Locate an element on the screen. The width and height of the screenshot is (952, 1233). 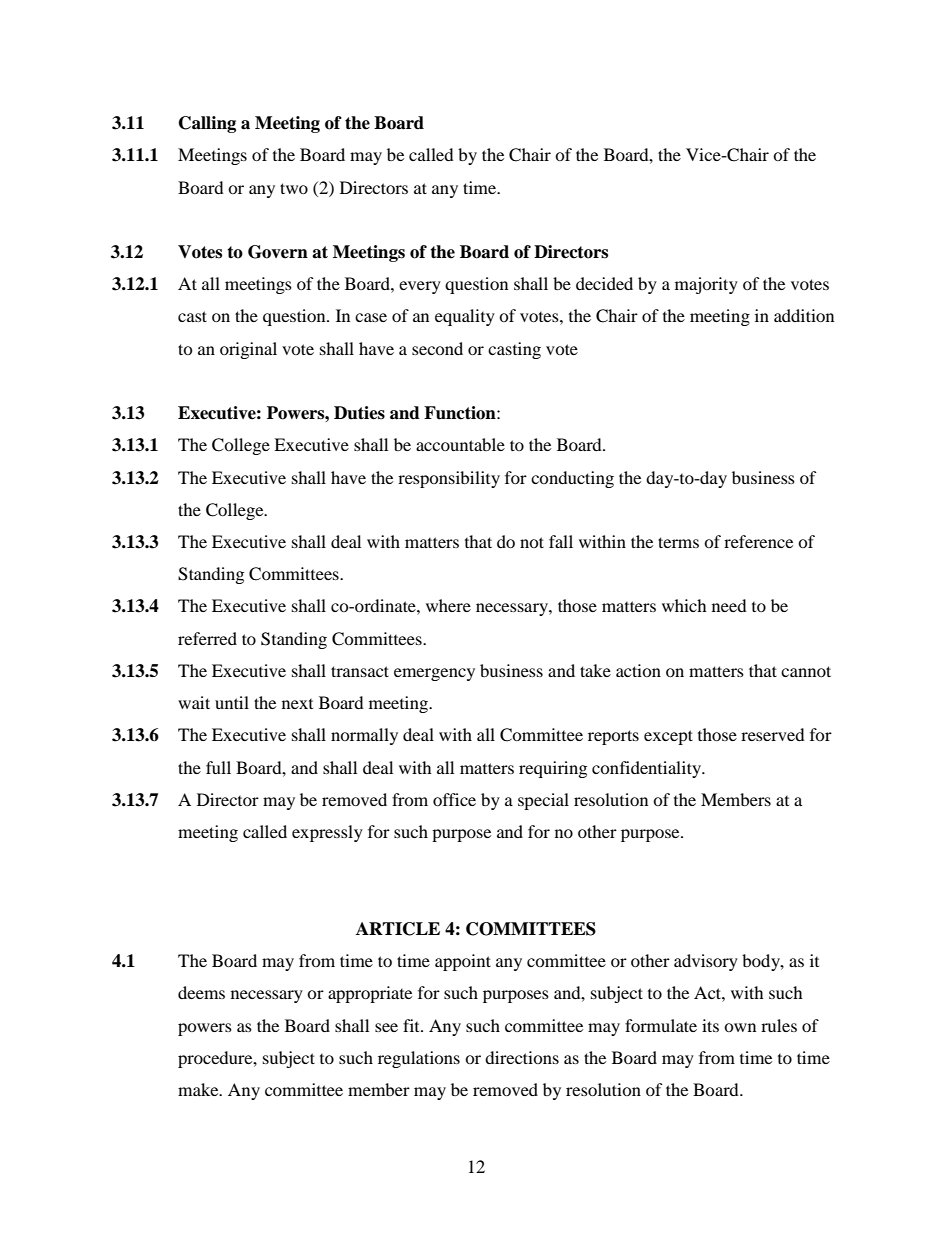
reserved is located at coordinates (773, 734).
